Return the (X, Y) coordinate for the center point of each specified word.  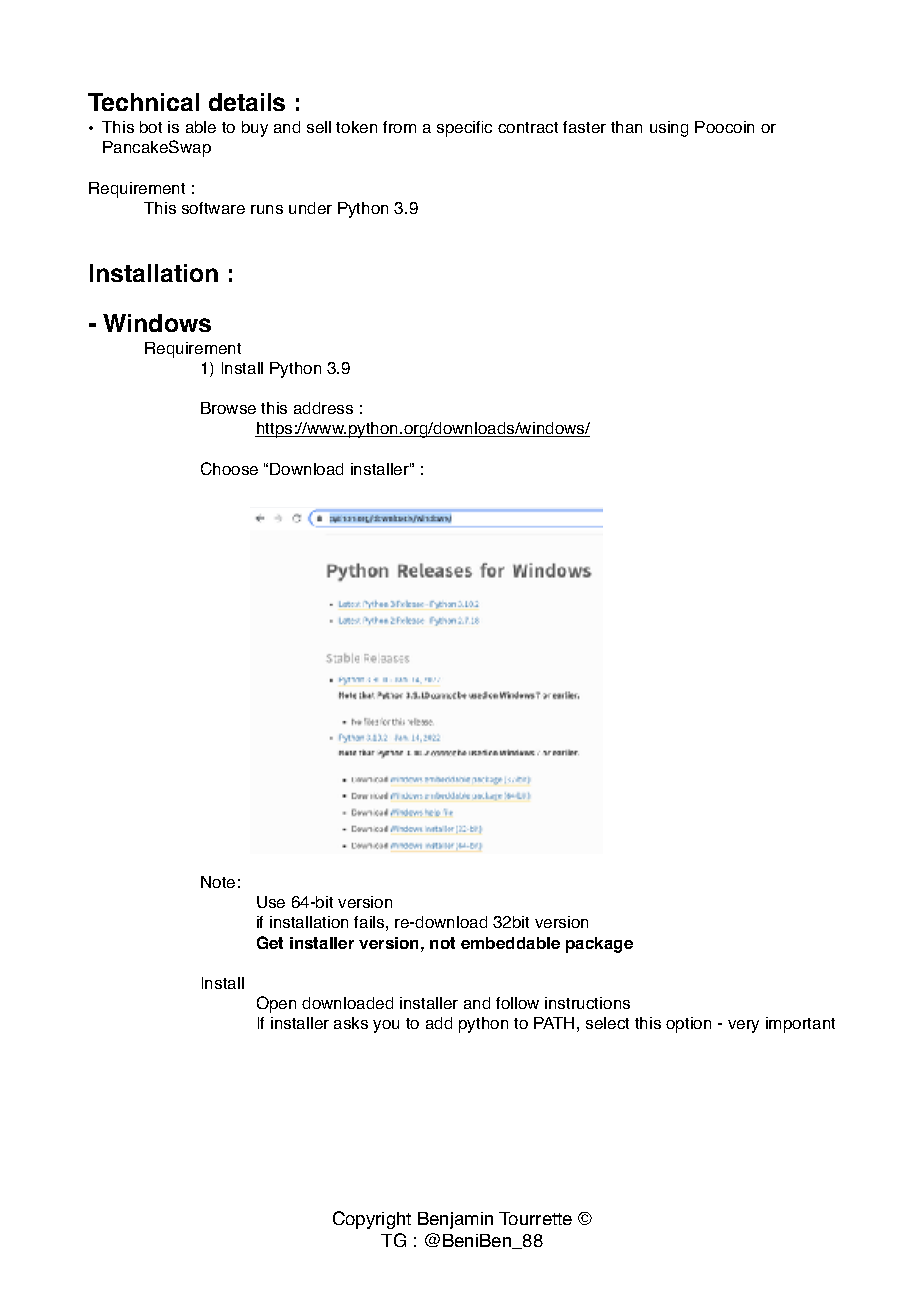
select (607, 1023)
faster (584, 127)
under (310, 208)
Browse (228, 408)
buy (255, 129)
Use (271, 902)
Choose (229, 468)
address (323, 408)
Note (218, 882)
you (386, 1026)
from (399, 127)
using (669, 129)
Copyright (372, 1220)
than (626, 127)
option (688, 1025)
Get (270, 942)
